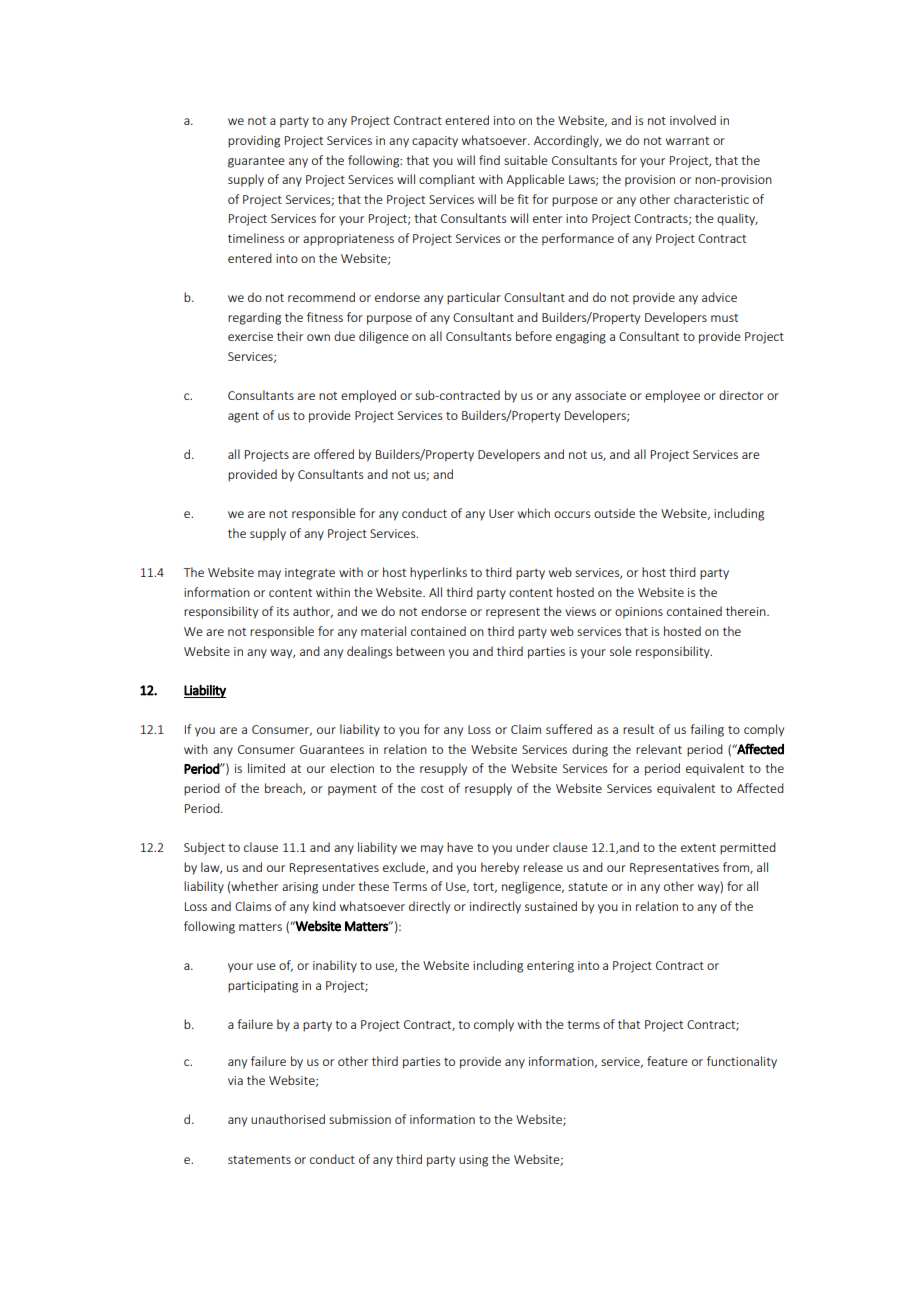 The image size is (924, 1309). Describe the element at coordinates (283, 611) in the document. I see `its` at that location.
